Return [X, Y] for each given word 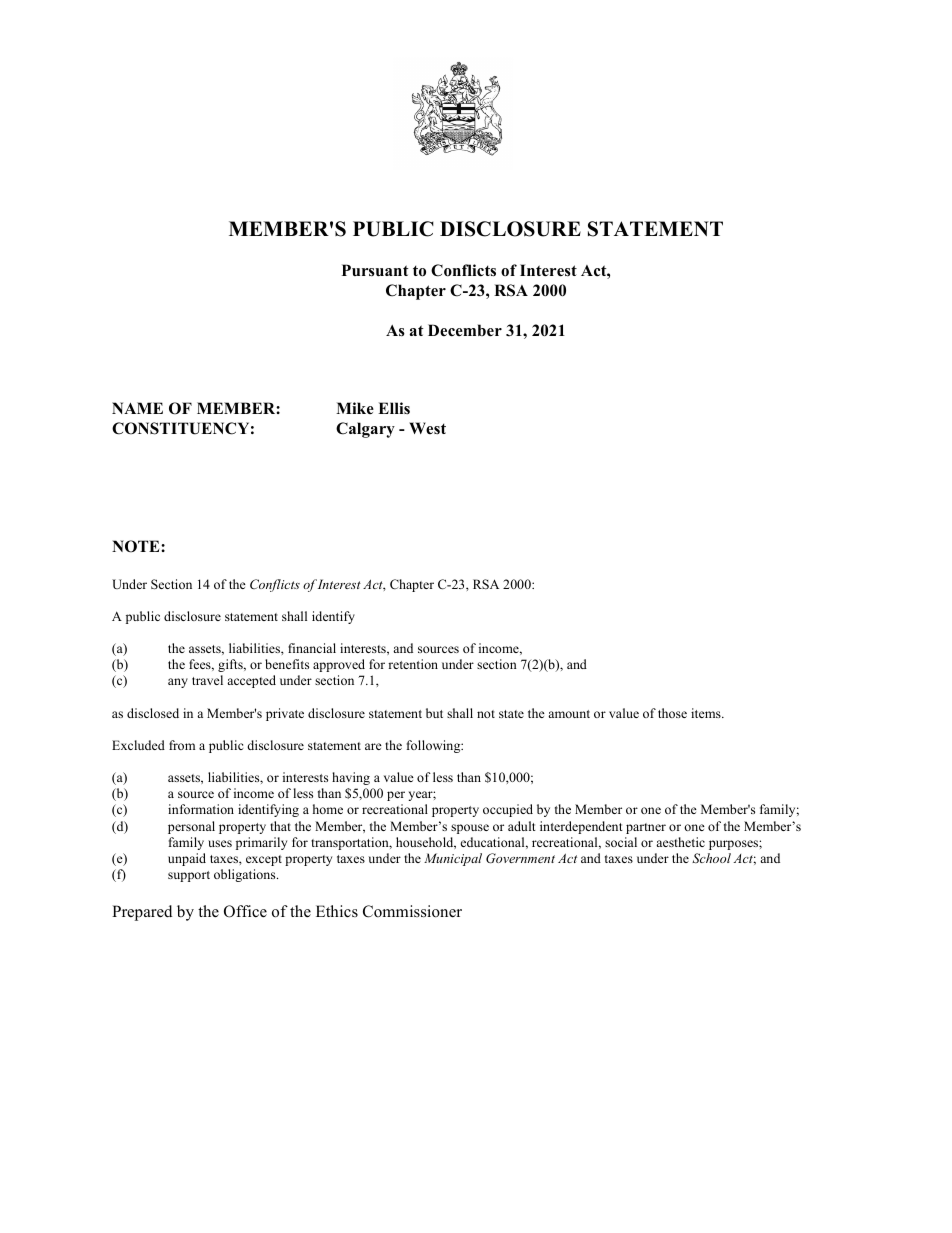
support [189, 876]
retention [413, 664]
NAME [137, 408]
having [351, 778]
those [672, 713]
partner [646, 828]
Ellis [394, 408]
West [427, 428]
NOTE [137, 546]
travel [207, 680]
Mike [355, 408]
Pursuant [375, 270]
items [707, 713]
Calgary [365, 430]
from [182, 745]
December [465, 330]
